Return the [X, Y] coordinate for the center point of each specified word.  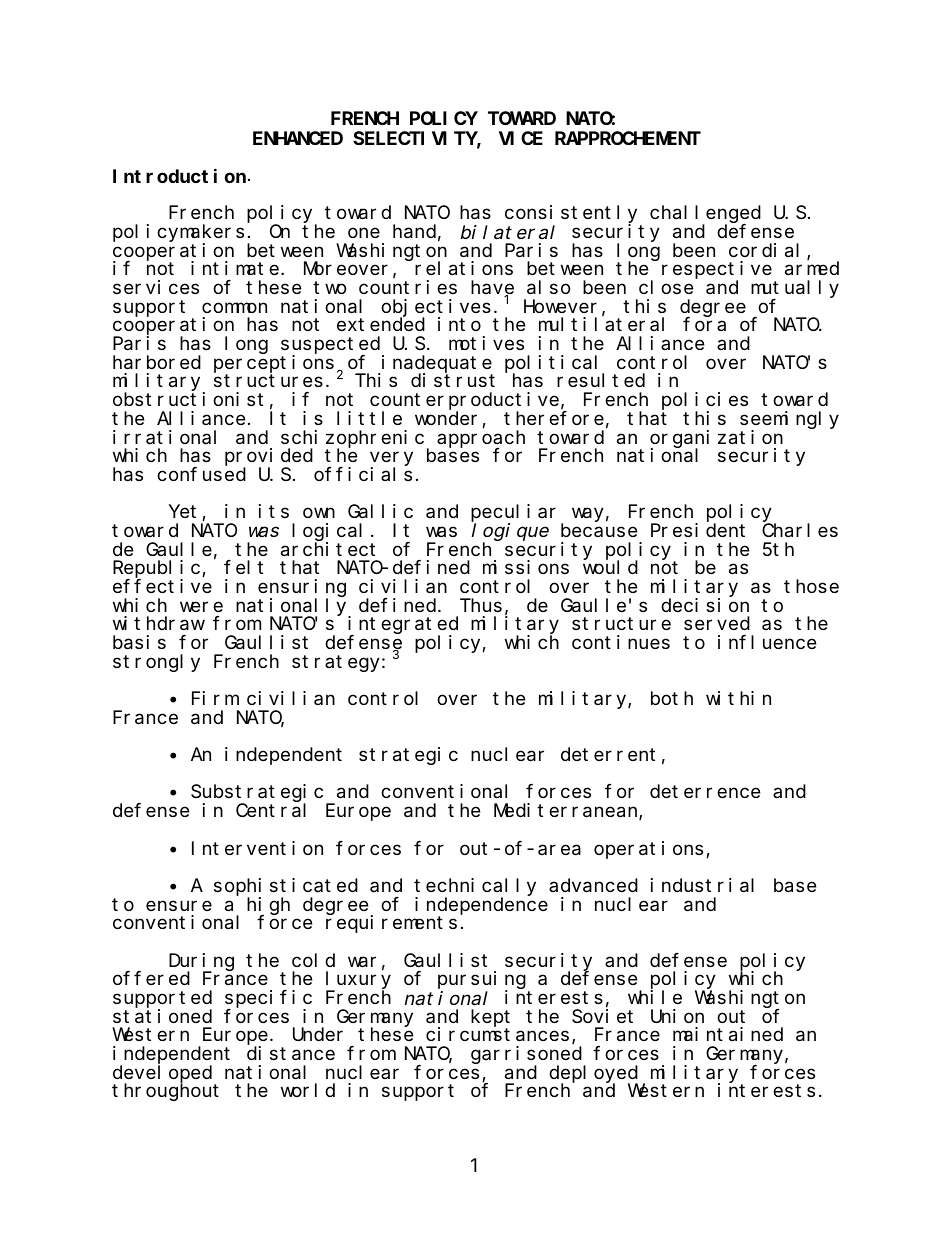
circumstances [497, 1034]
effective [162, 586]
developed [164, 1075]
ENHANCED [298, 138]
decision [705, 605]
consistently [571, 215]
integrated [403, 626]
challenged [705, 215]
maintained [728, 1034]
